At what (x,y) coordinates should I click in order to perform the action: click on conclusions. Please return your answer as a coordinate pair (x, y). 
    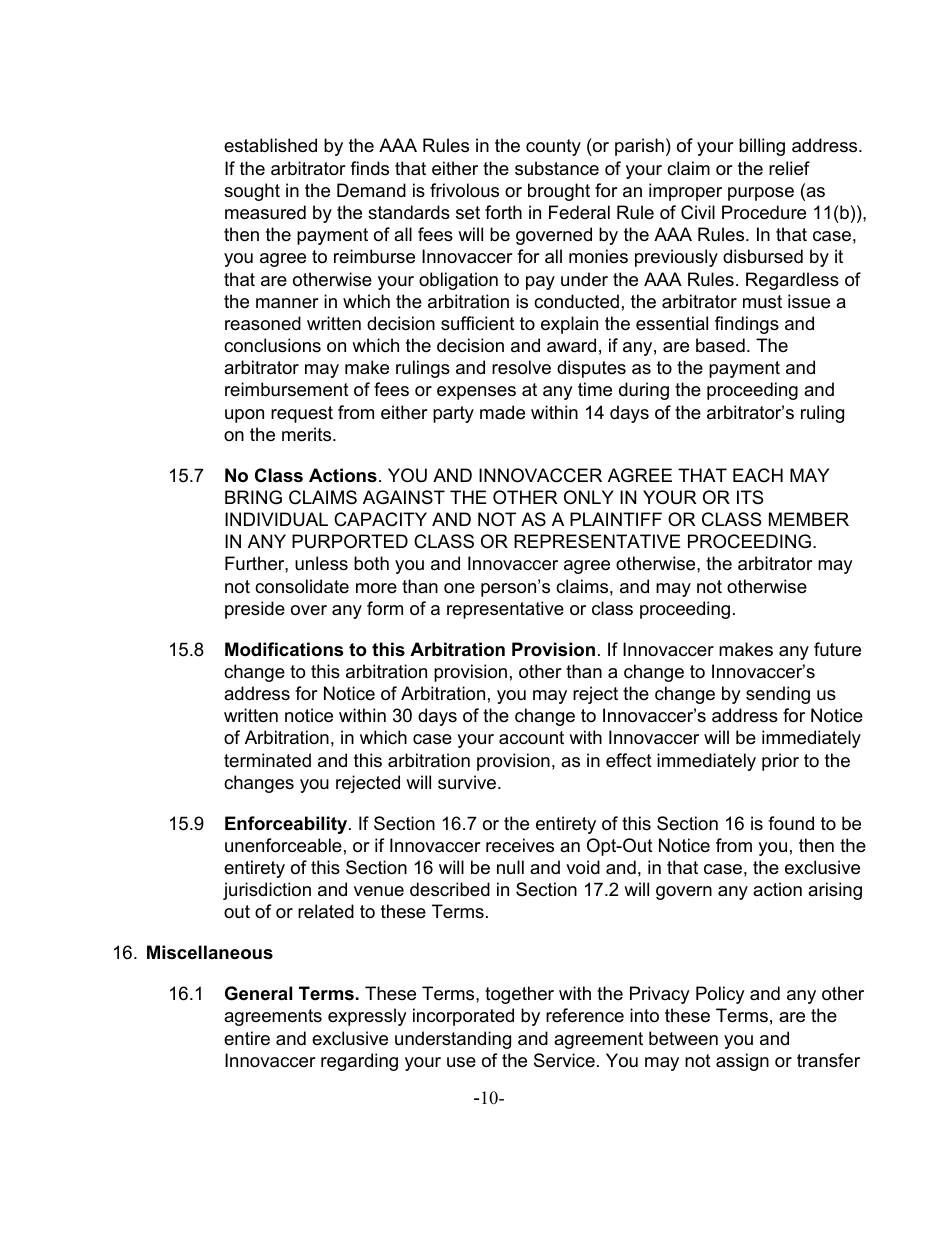
    Looking at the image, I should click on (272, 345).
